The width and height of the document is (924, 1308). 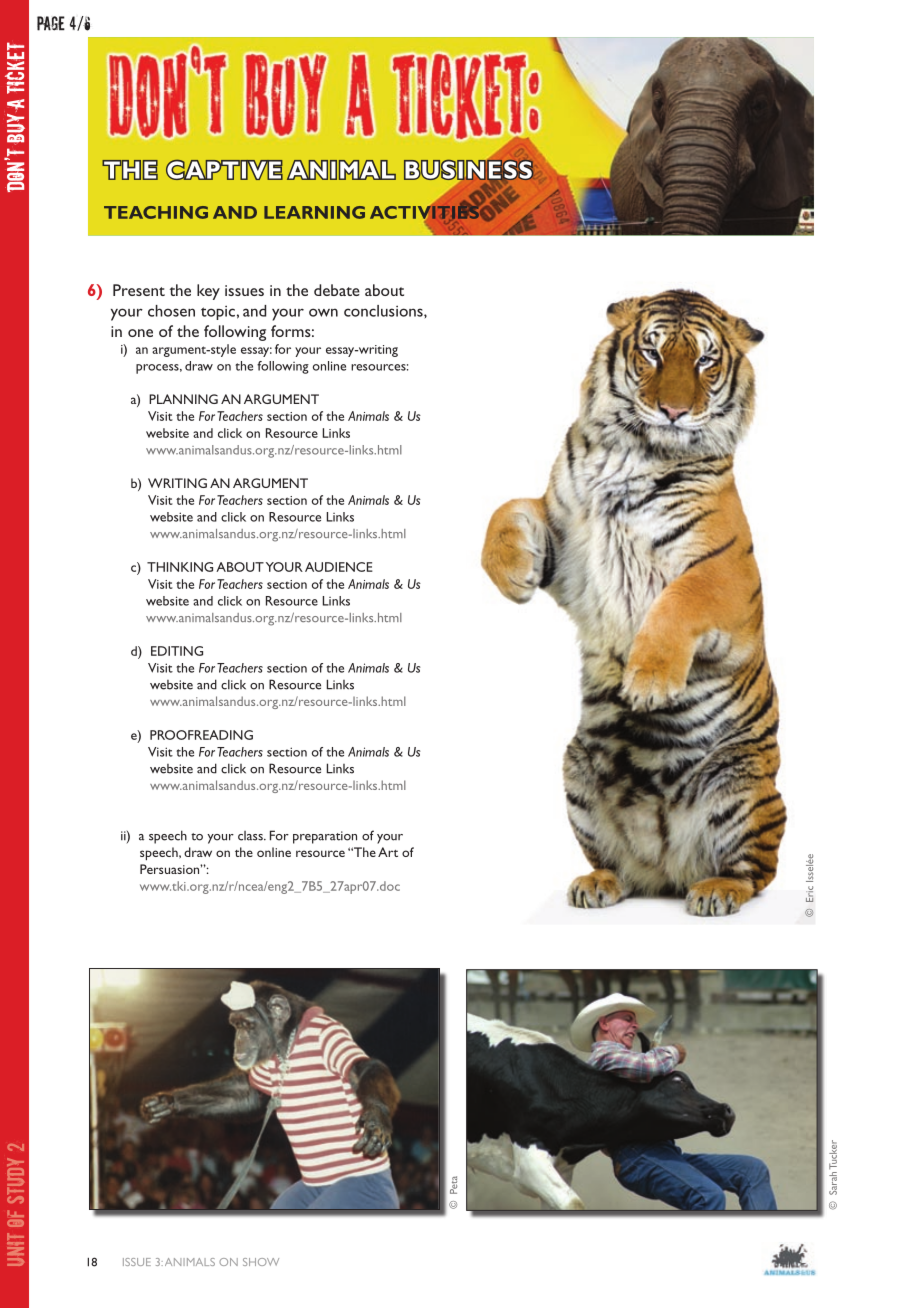 I want to click on class, so click(x=251, y=836).
